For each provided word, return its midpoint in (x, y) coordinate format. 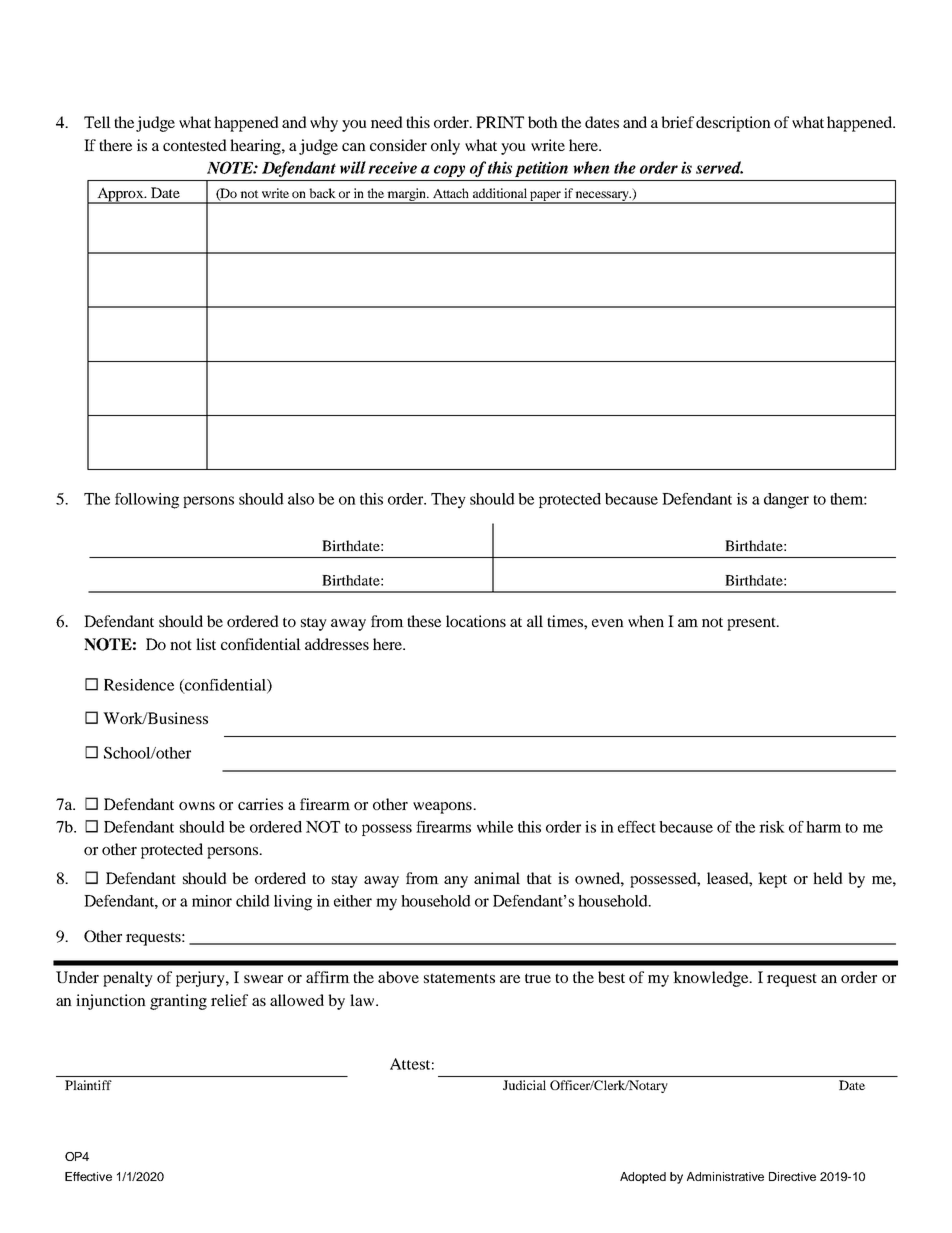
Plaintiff (88, 1085)
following (147, 501)
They (448, 501)
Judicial (524, 1085)
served (719, 167)
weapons (443, 808)
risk (772, 827)
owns (197, 806)
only (445, 147)
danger (786, 501)
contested (195, 145)
